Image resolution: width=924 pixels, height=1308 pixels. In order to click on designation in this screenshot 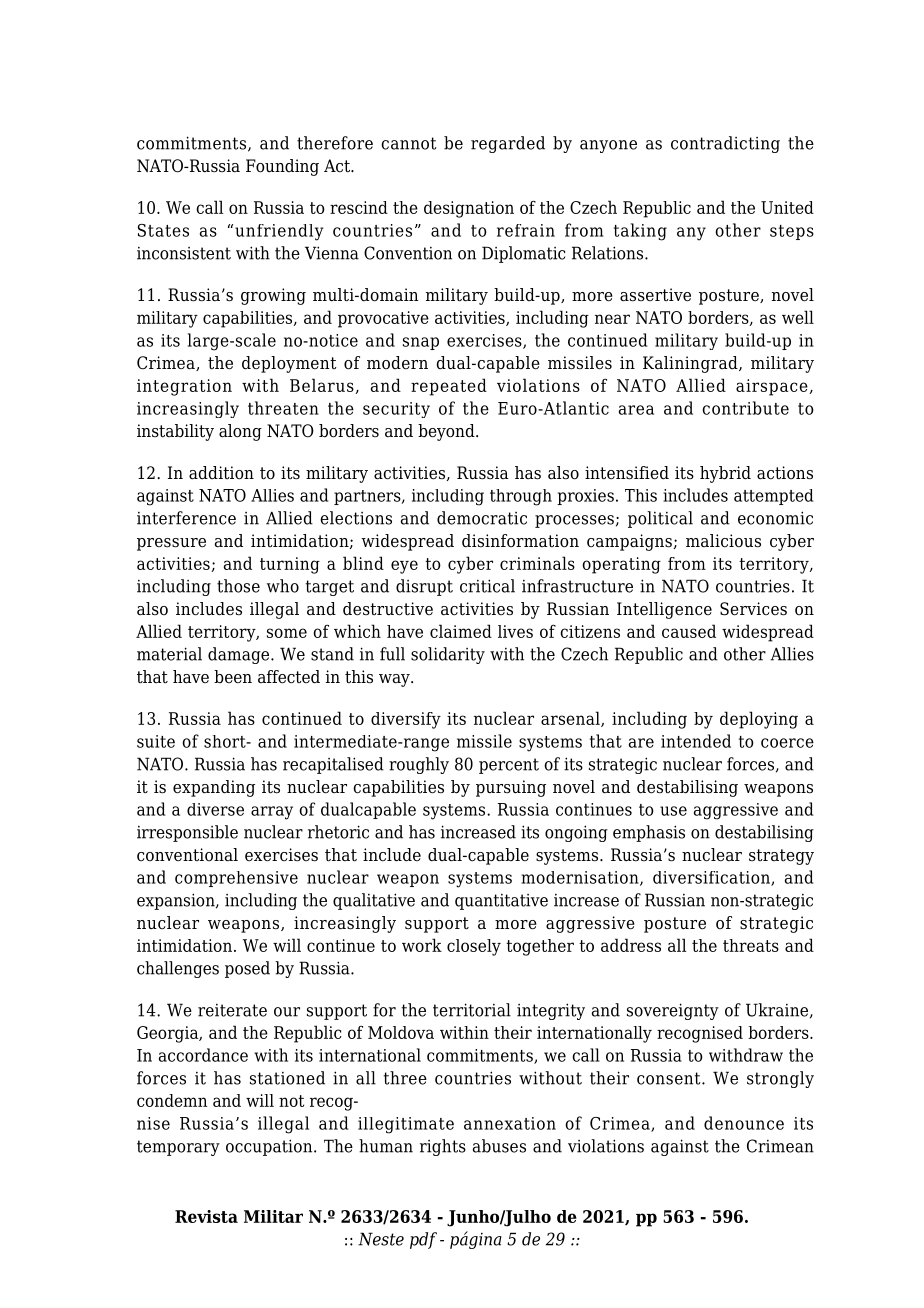, I will do `click(469, 209)`.
